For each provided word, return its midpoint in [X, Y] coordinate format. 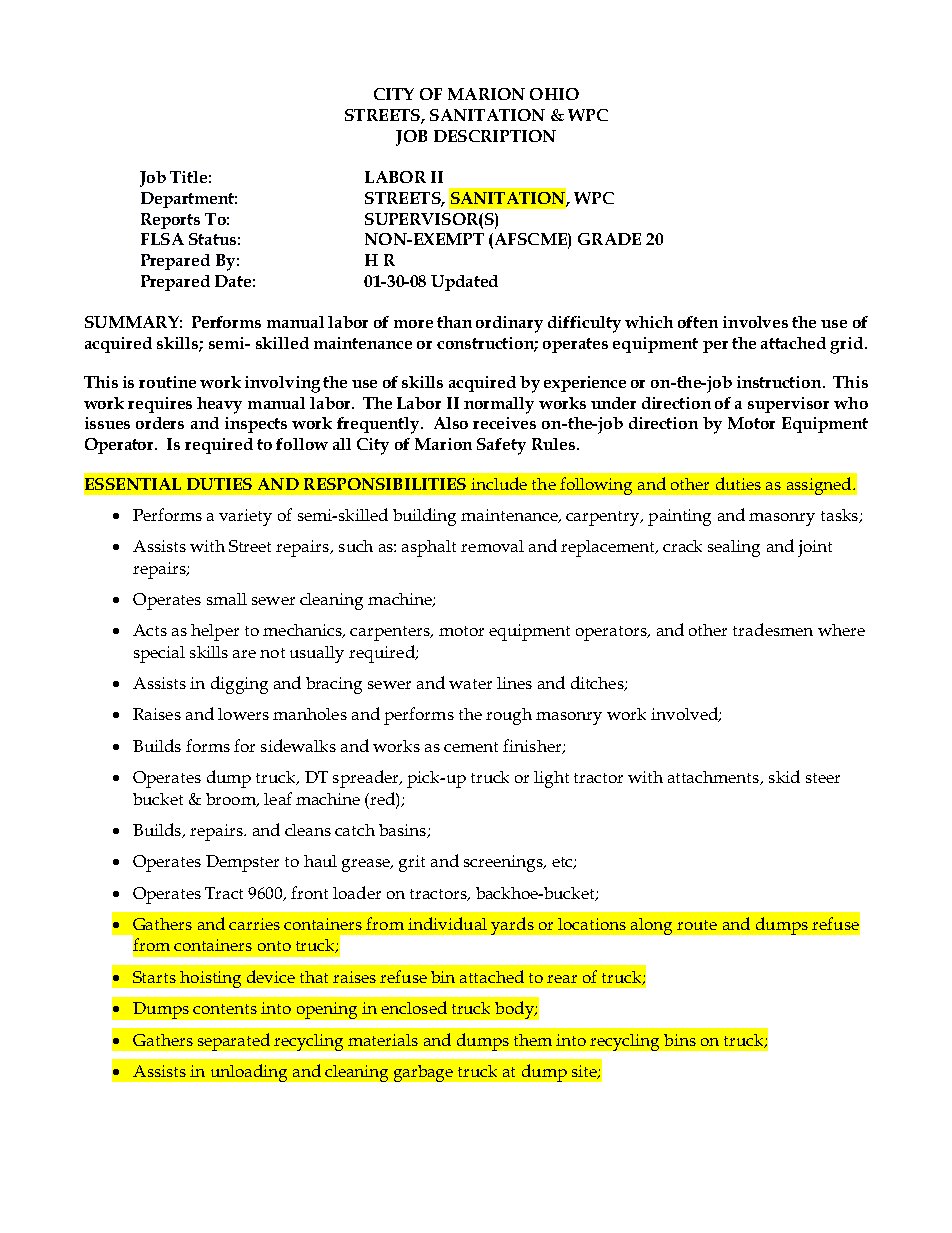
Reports [170, 221]
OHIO [554, 94]
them [533, 1040]
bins [680, 1040]
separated [234, 1042]
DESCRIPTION [495, 136]
